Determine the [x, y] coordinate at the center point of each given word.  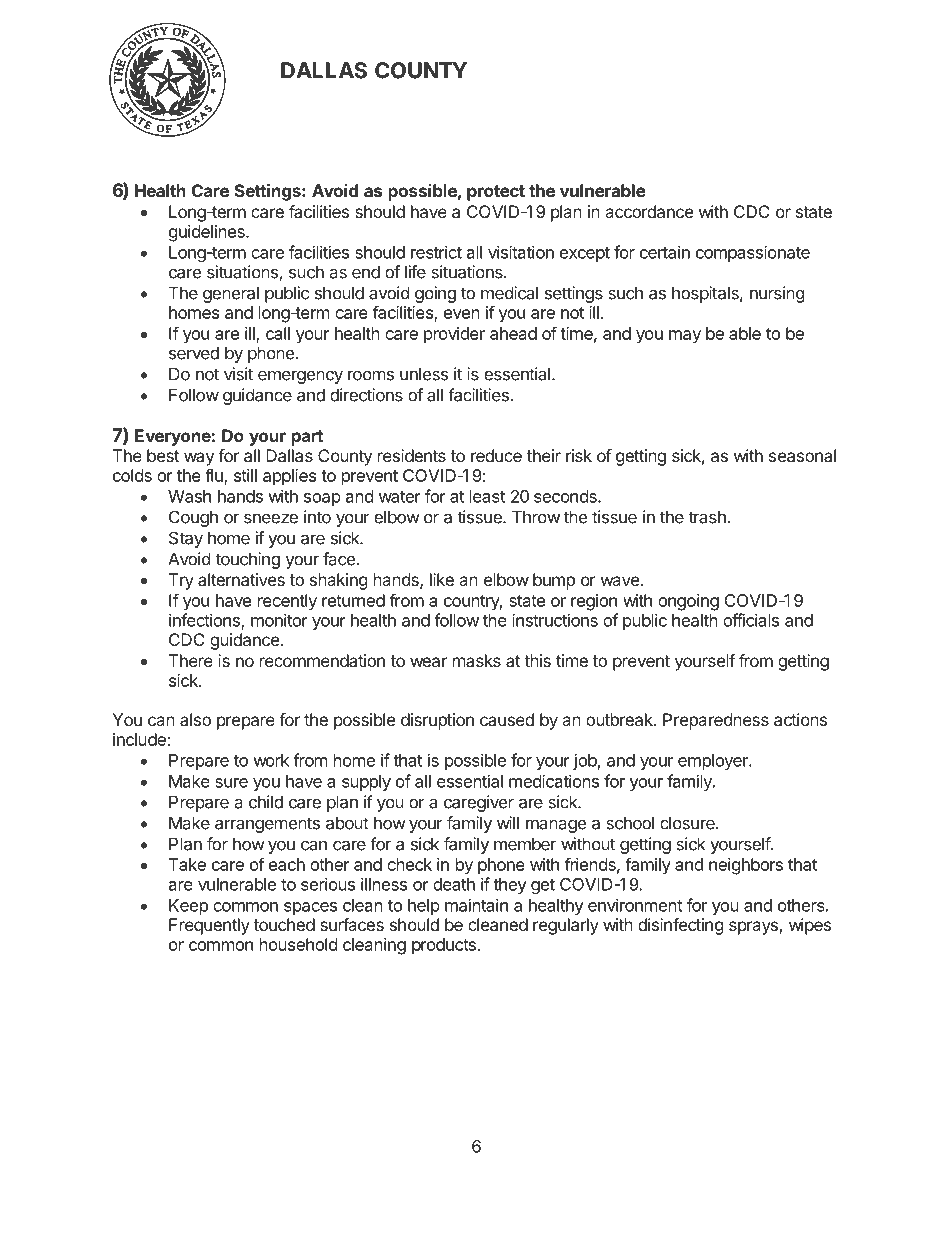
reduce [496, 455]
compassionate [753, 253]
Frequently [209, 926]
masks [477, 660]
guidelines [208, 233]
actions [800, 719]
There [191, 660]
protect [496, 193]
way [199, 459]
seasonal [802, 455]
